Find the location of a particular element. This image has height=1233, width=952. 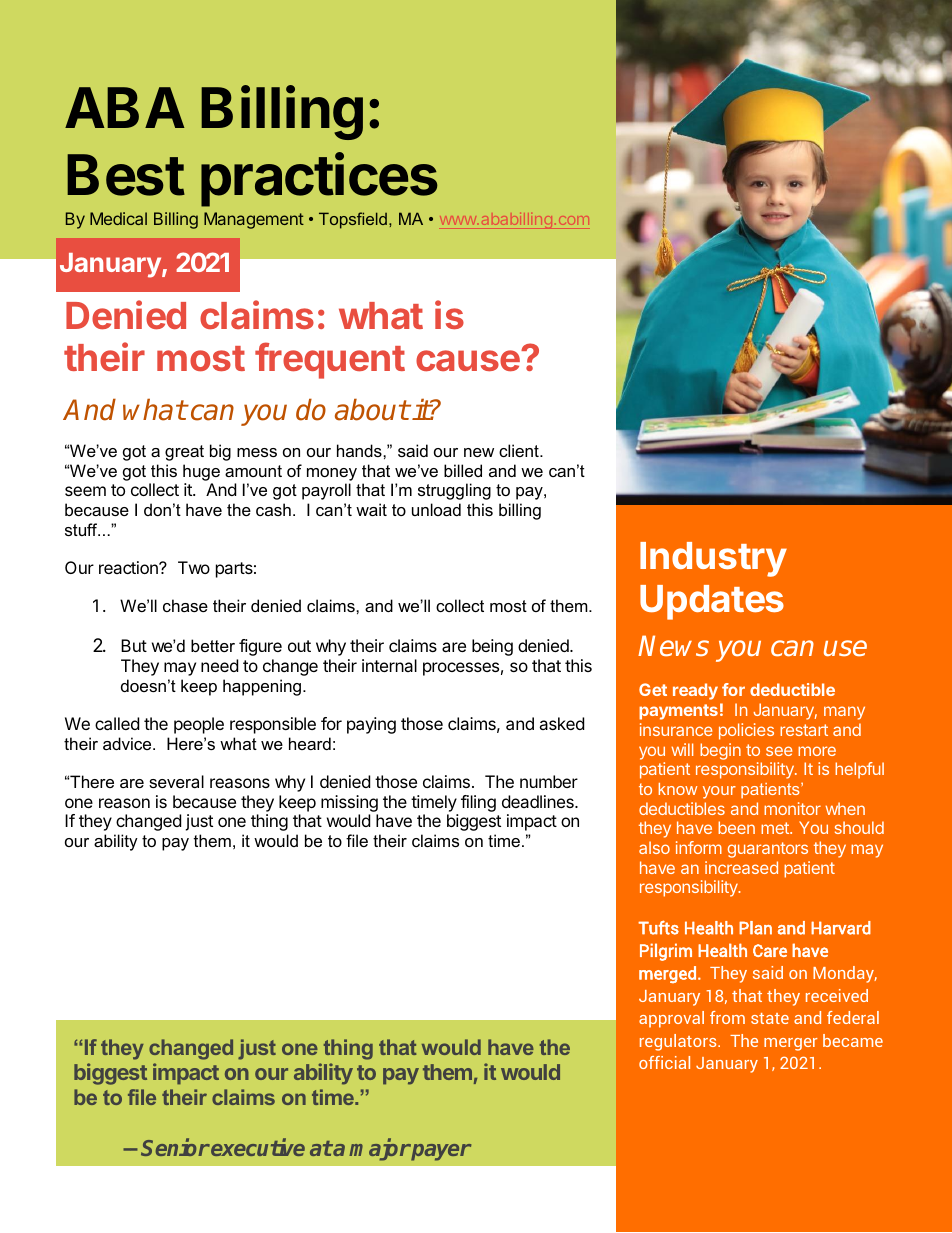

need is located at coordinates (219, 665).
